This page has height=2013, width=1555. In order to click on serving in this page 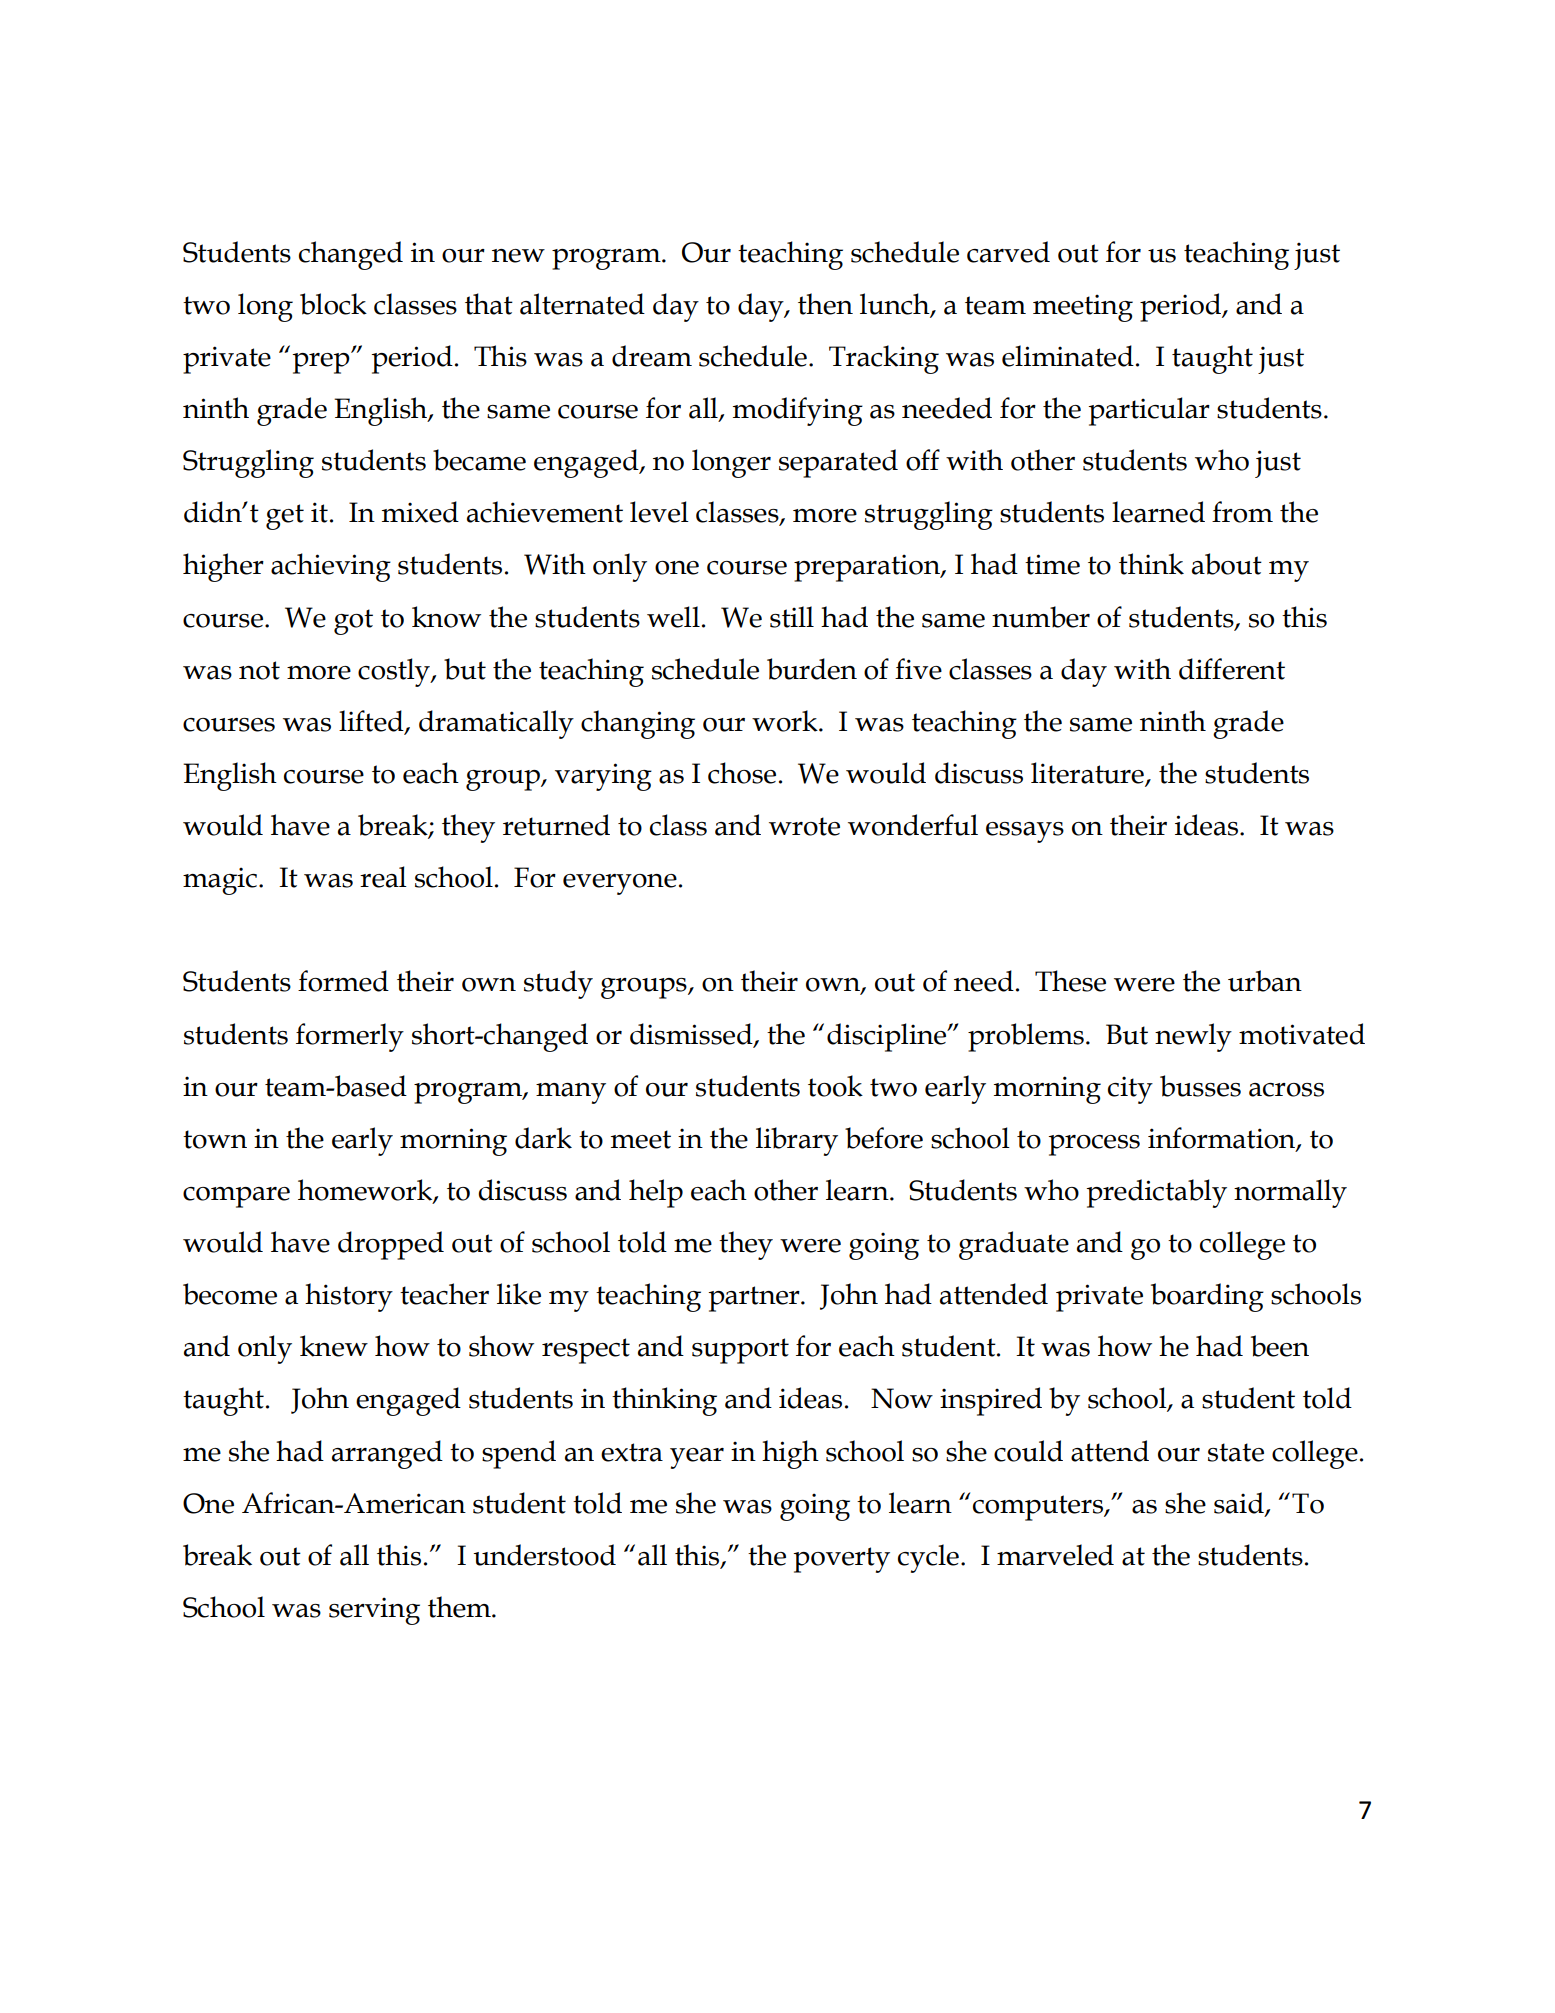, I will do `click(374, 1611)`.
